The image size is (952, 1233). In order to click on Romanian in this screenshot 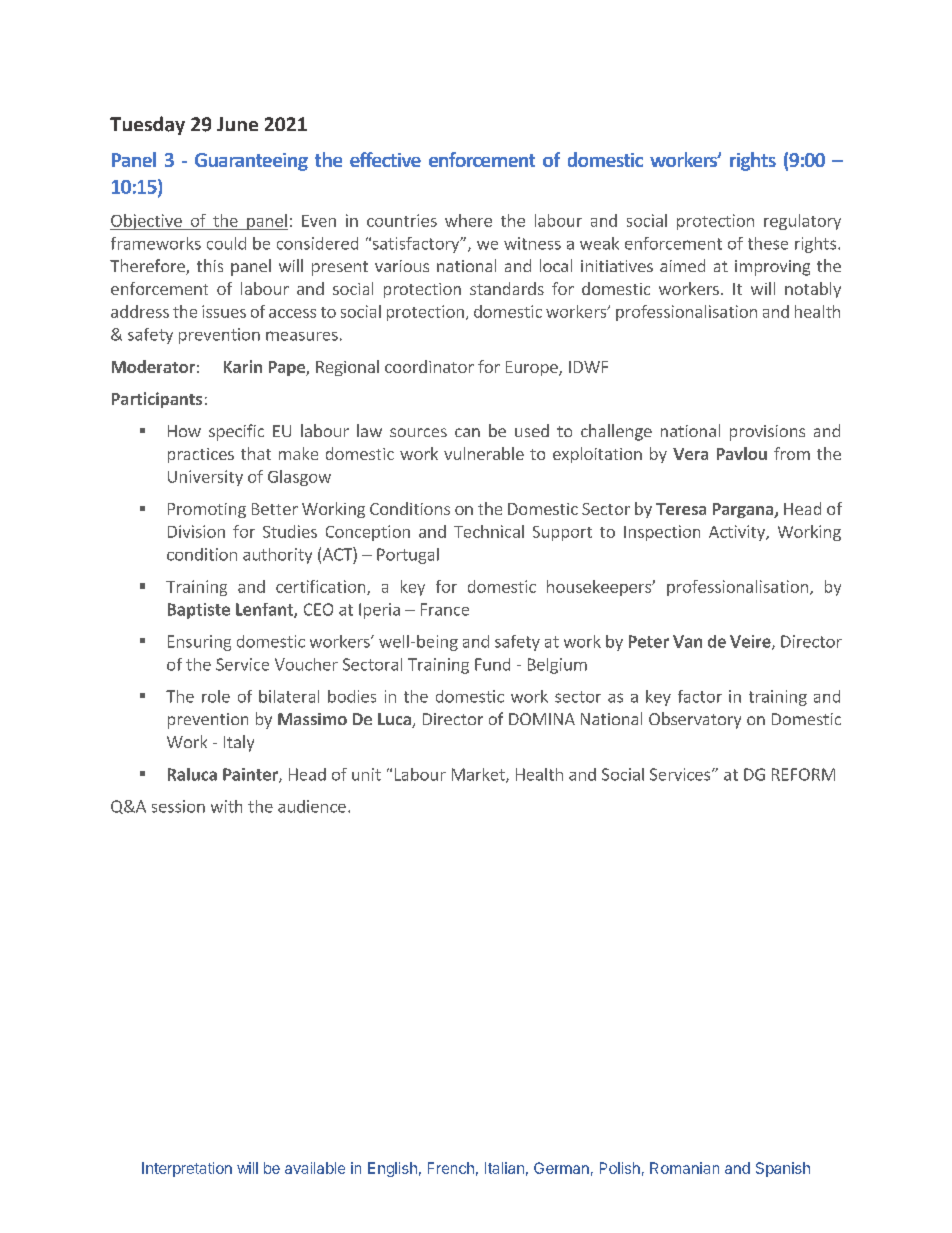, I will do `click(684, 1168)`.
